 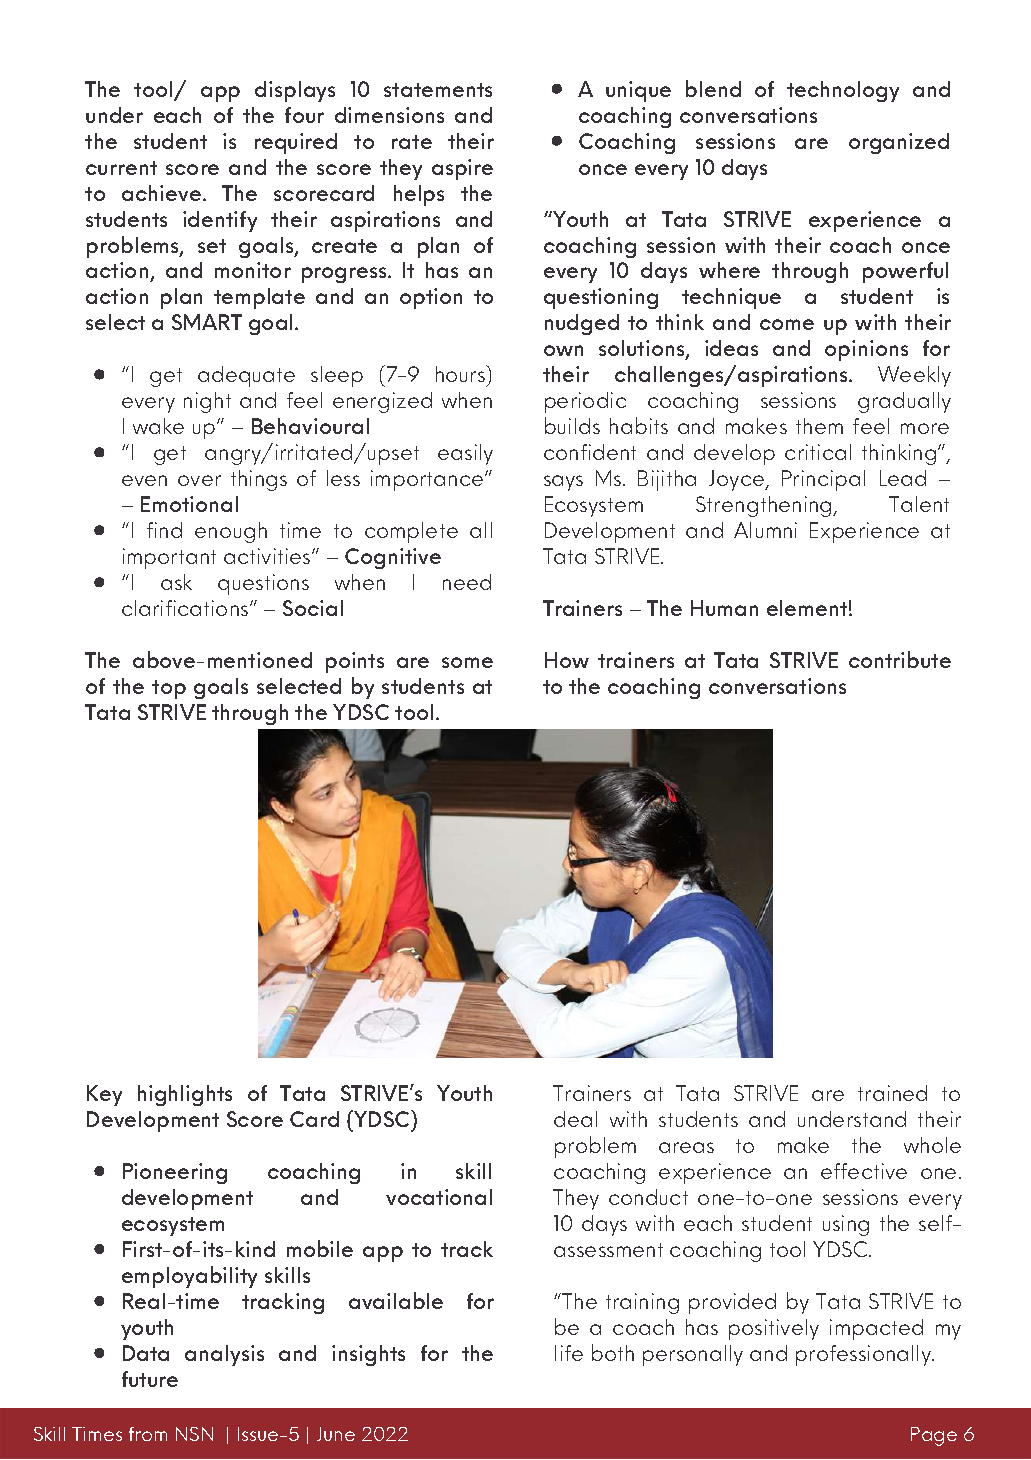 What do you see at coordinates (864, 1171) in the screenshot?
I see `effective` at bounding box center [864, 1171].
